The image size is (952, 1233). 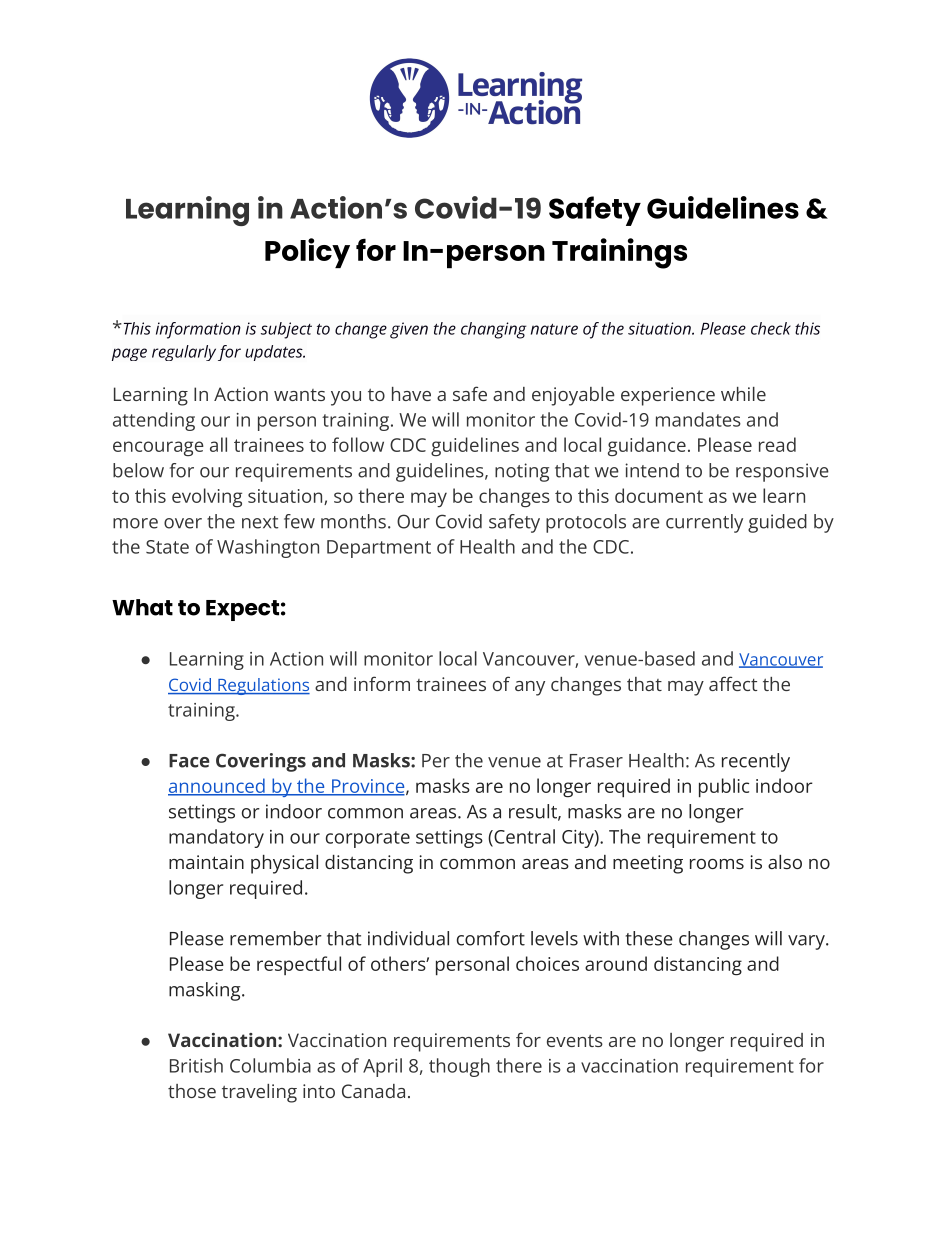 What do you see at coordinates (530, 688) in the page?
I see `any` at bounding box center [530, 688].
